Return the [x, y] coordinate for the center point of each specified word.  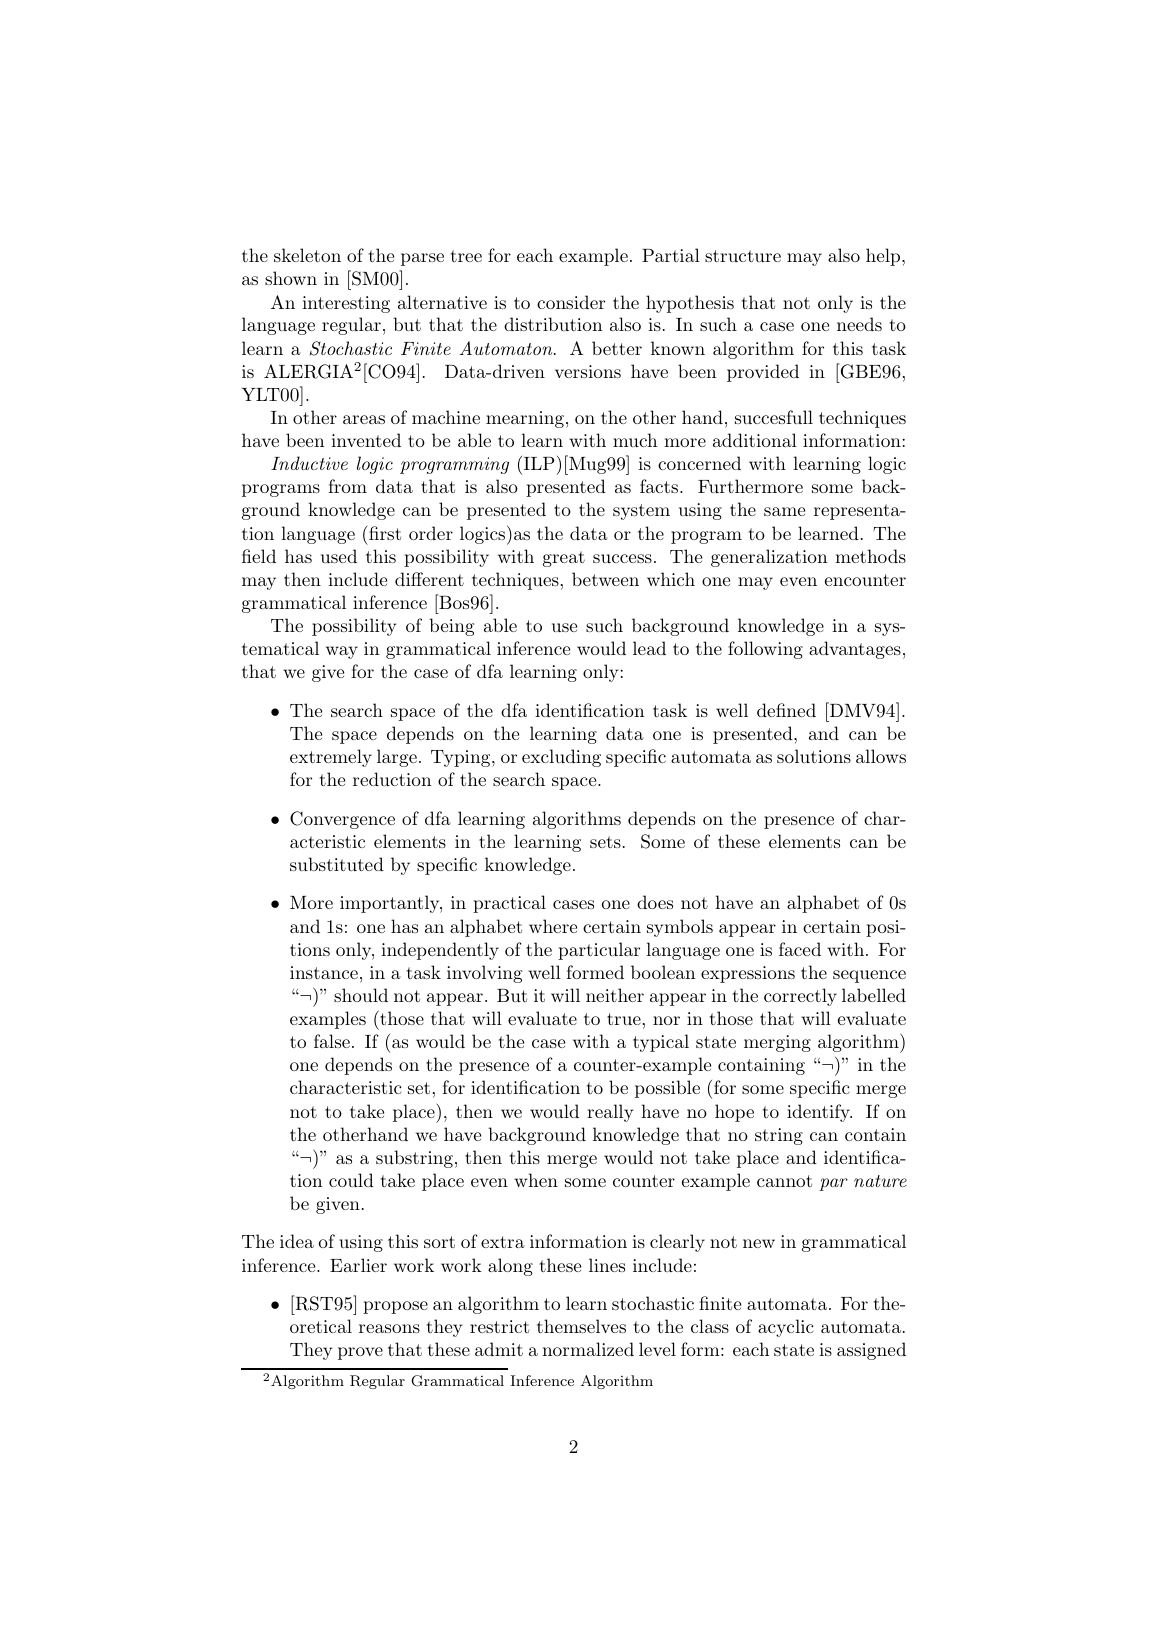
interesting [346, 304]
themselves [581, 1326]
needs [859, 324]
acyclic [786, 1328]
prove [360, 1353]
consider [571, 302]
